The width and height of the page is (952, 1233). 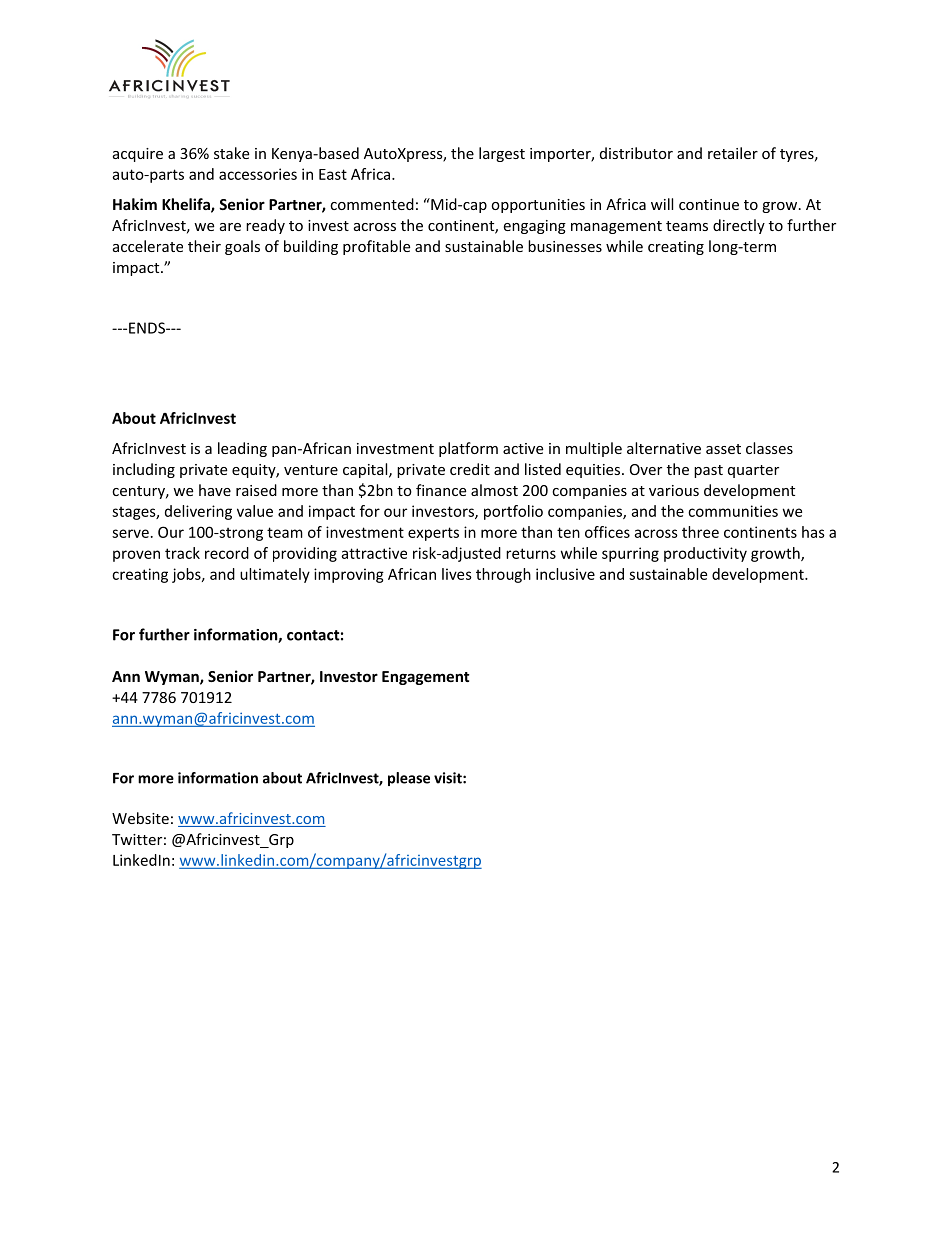 I want to click on largest, so click(x=502, y=154).
